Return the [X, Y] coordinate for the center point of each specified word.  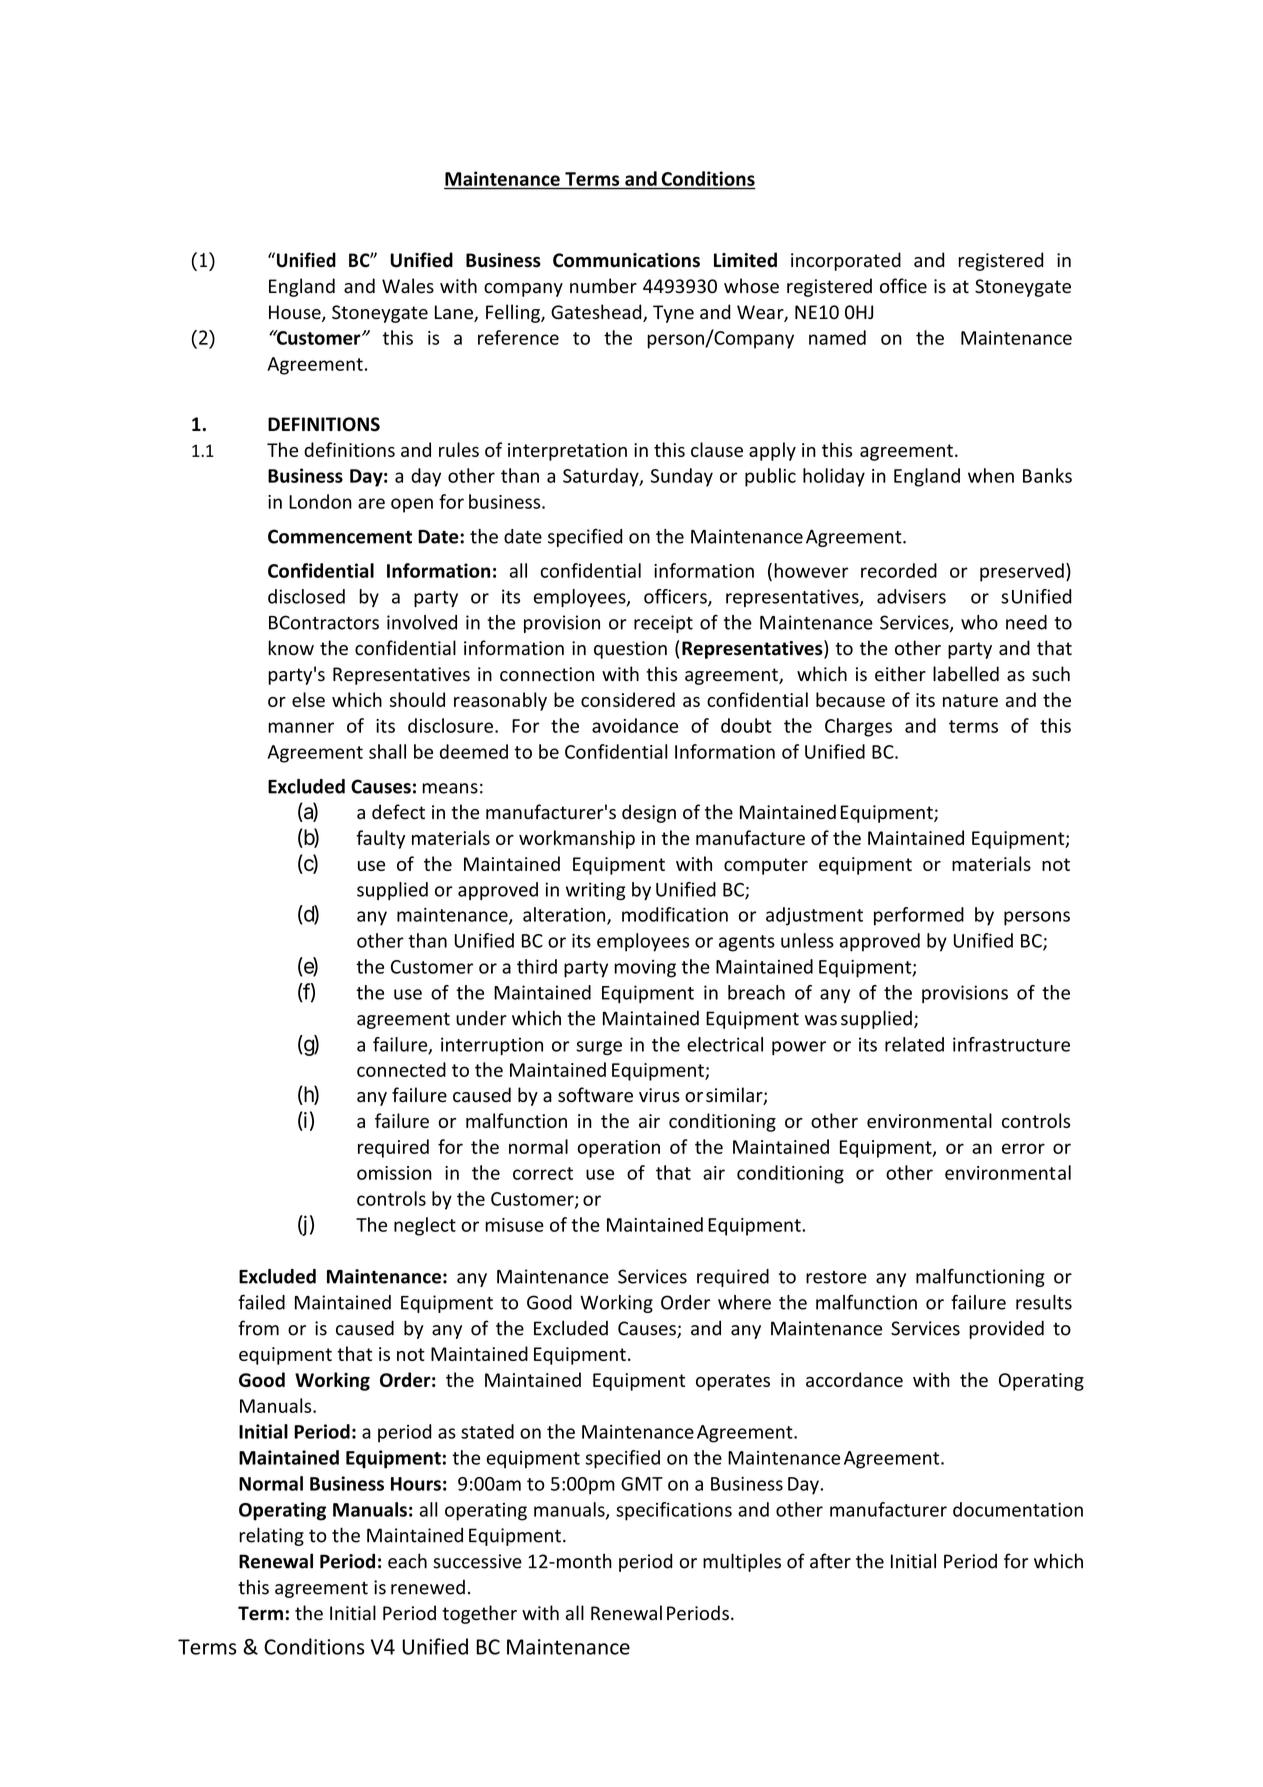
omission [394, 1173]
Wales [408, 286]
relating [271, 1536]
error [1023, 1148]
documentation [1018, 1509]
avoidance [635, 725]
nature [970, 700]
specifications [674, 1511]
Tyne [673, 314]
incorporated [846, 261]
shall [387, 751]
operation [618, 1149]
